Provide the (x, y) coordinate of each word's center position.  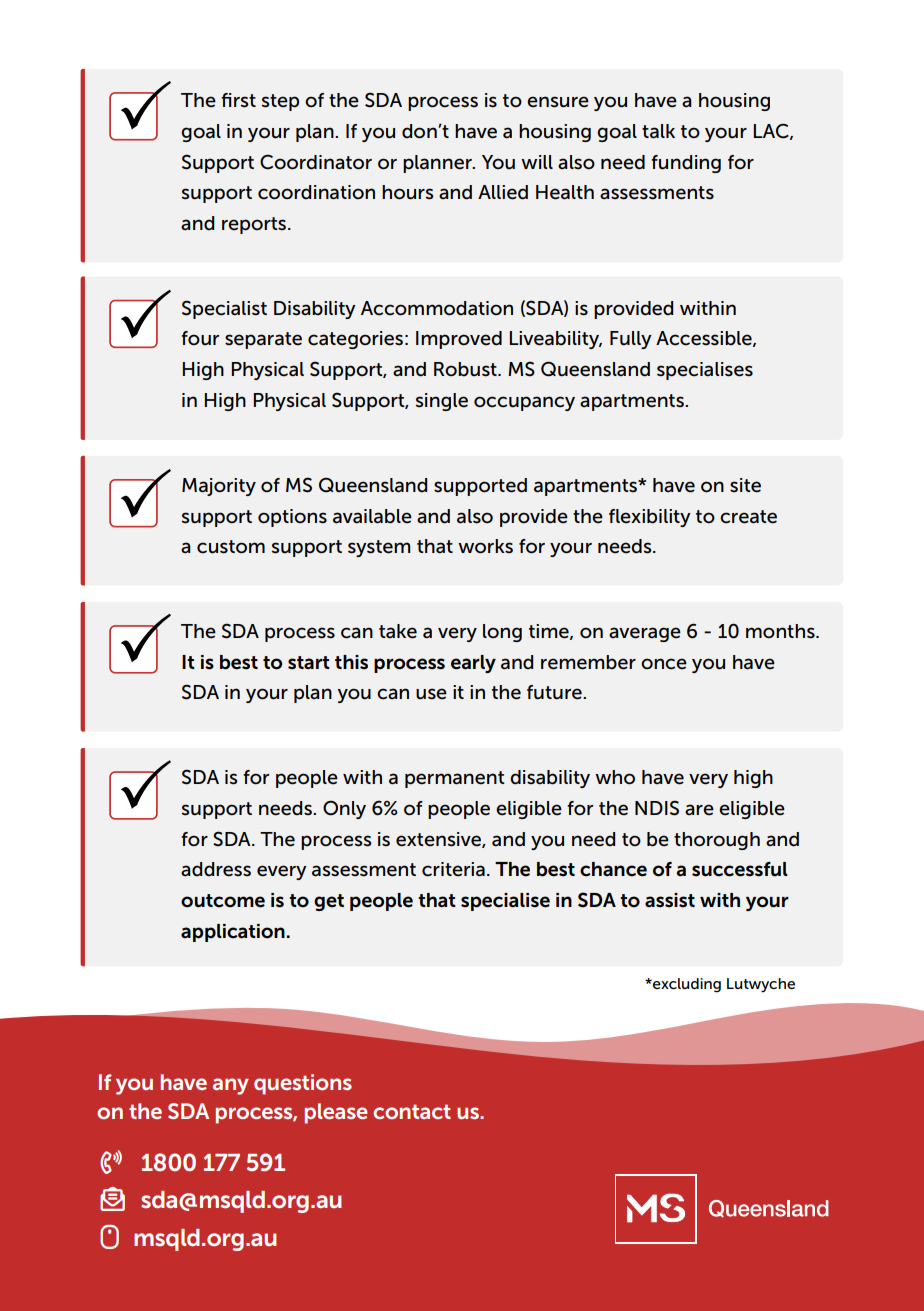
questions (303, 1084)
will (537, 162)
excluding (686, 985)
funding (686, 164)
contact (412, 1111)
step (280, 102)
